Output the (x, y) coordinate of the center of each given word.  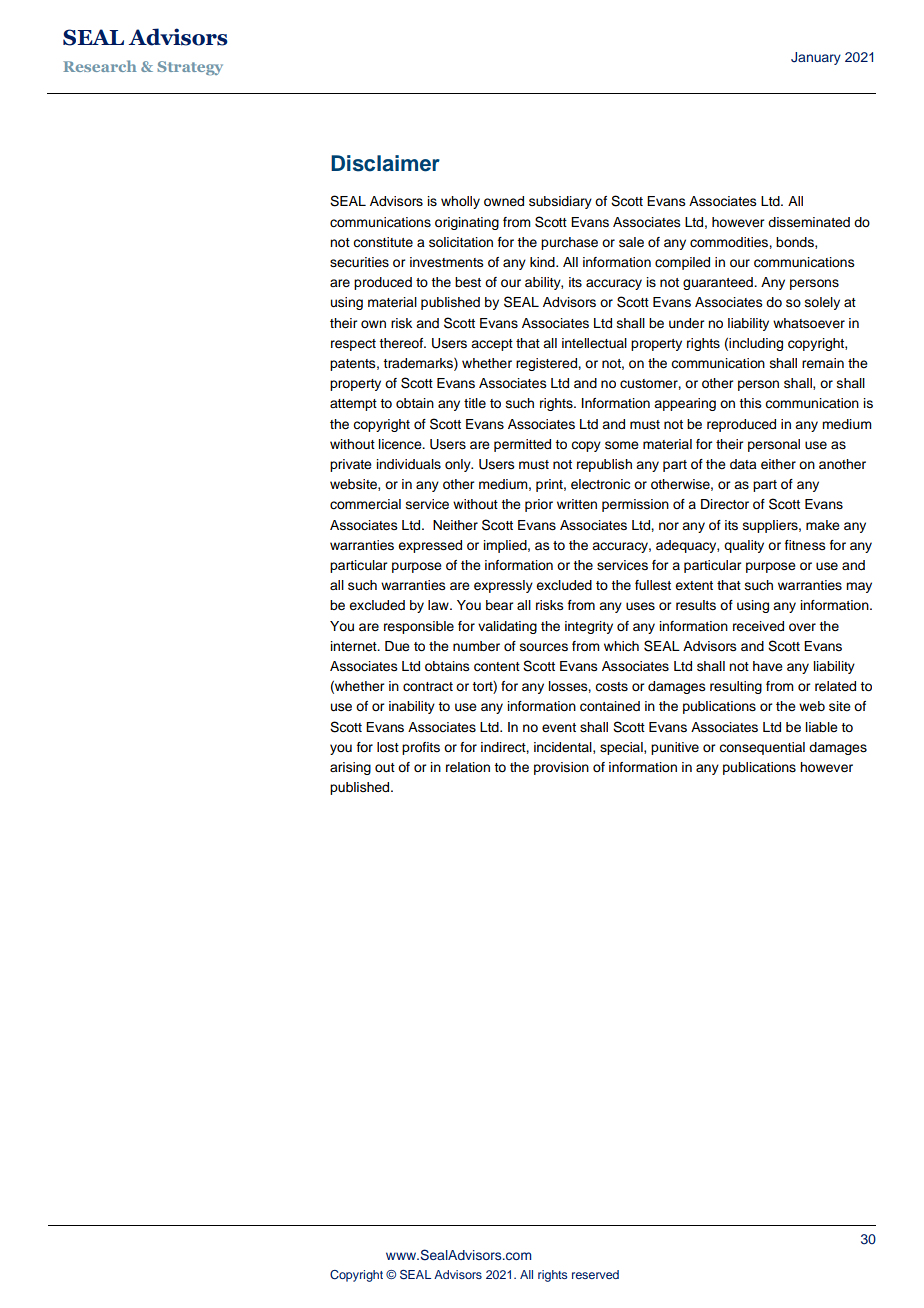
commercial (365, 504)
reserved (595, 1274)
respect (353, 345)
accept (492, 345)
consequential (762, 748)
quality (744, 546)
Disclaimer (385, 163)
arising (350, 768)
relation (468, 767)
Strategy (190, 68)
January (816, 58)
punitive (675, 748)
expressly (503, 586)
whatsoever (809, 323)
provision (561, 768)
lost (388, 747)
